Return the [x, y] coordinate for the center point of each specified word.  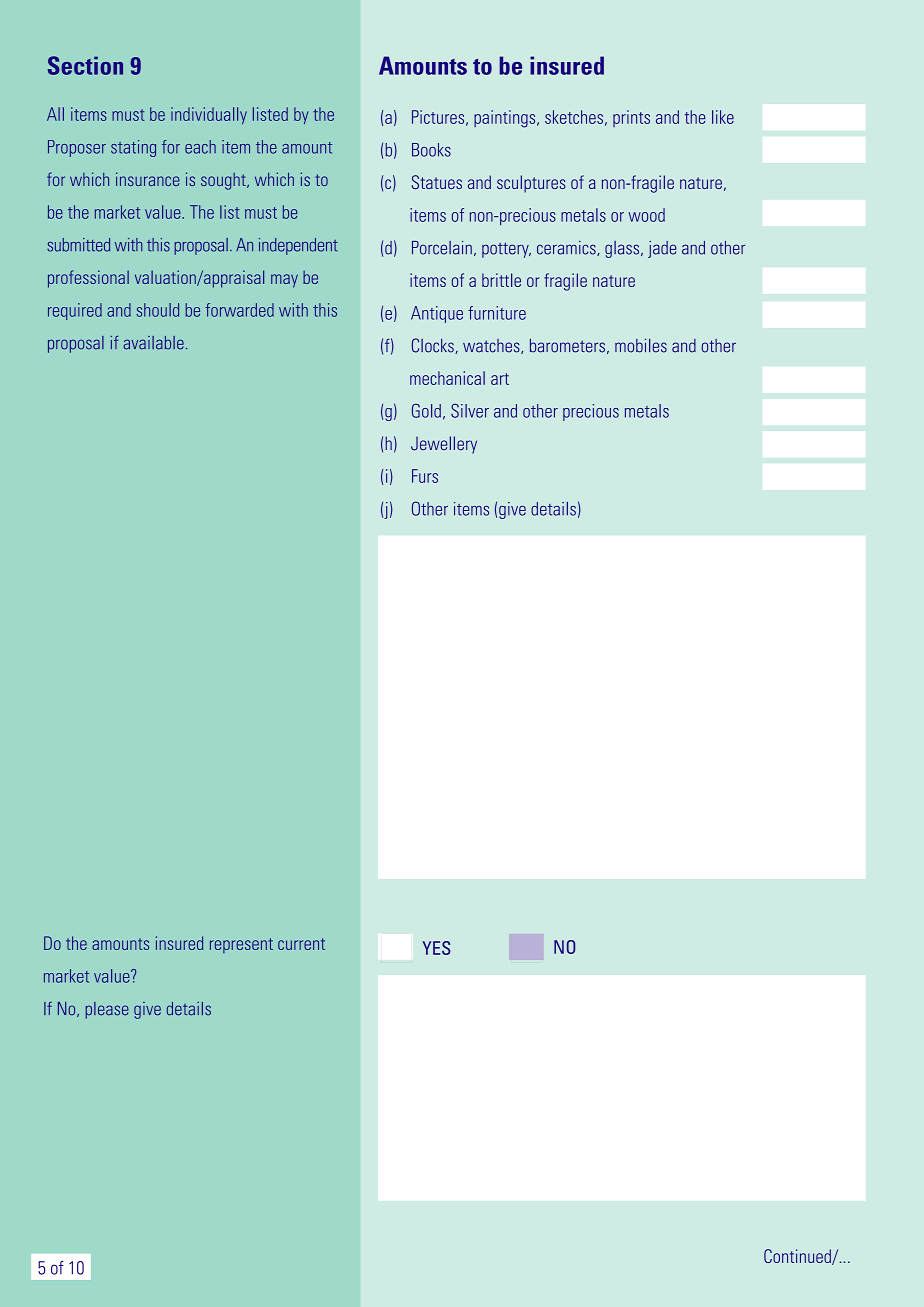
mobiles [641, 345]
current [301, 944]
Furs [425, 476]
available [153, 343]
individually [209, 115]
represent [241, 945]
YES [436, 948]
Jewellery [444, 445]
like [723, 117]
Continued [798, 1257]
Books [431, 150]
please [107, 1010]
